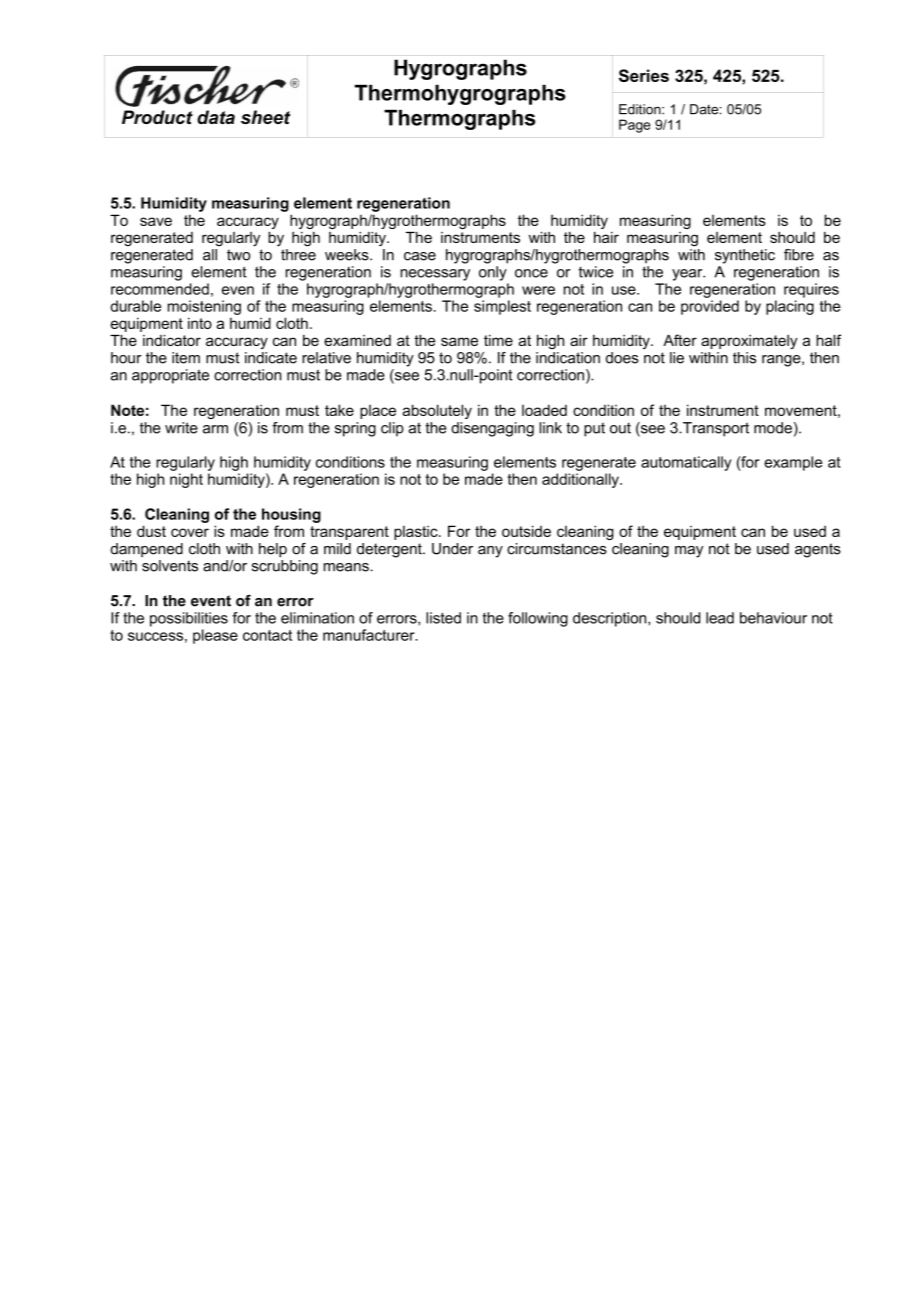 The image size is (924, 1308). I want to click on two, so click(238, 255).
